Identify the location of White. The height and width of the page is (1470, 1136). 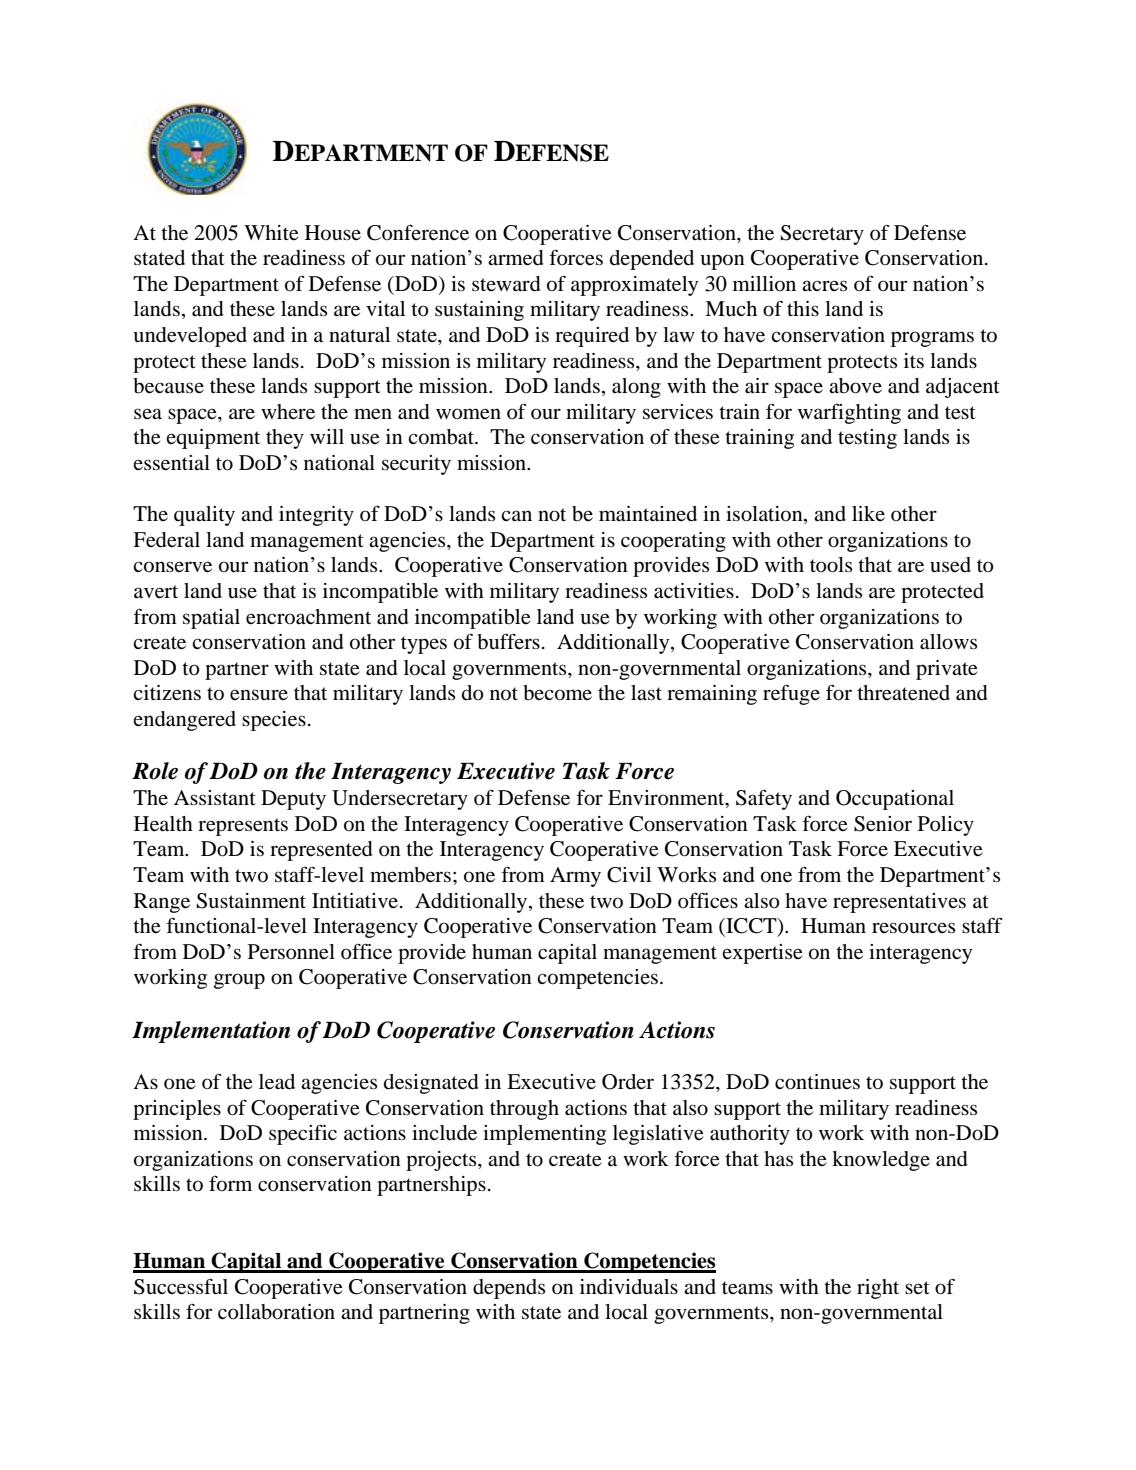
(271, 233).
